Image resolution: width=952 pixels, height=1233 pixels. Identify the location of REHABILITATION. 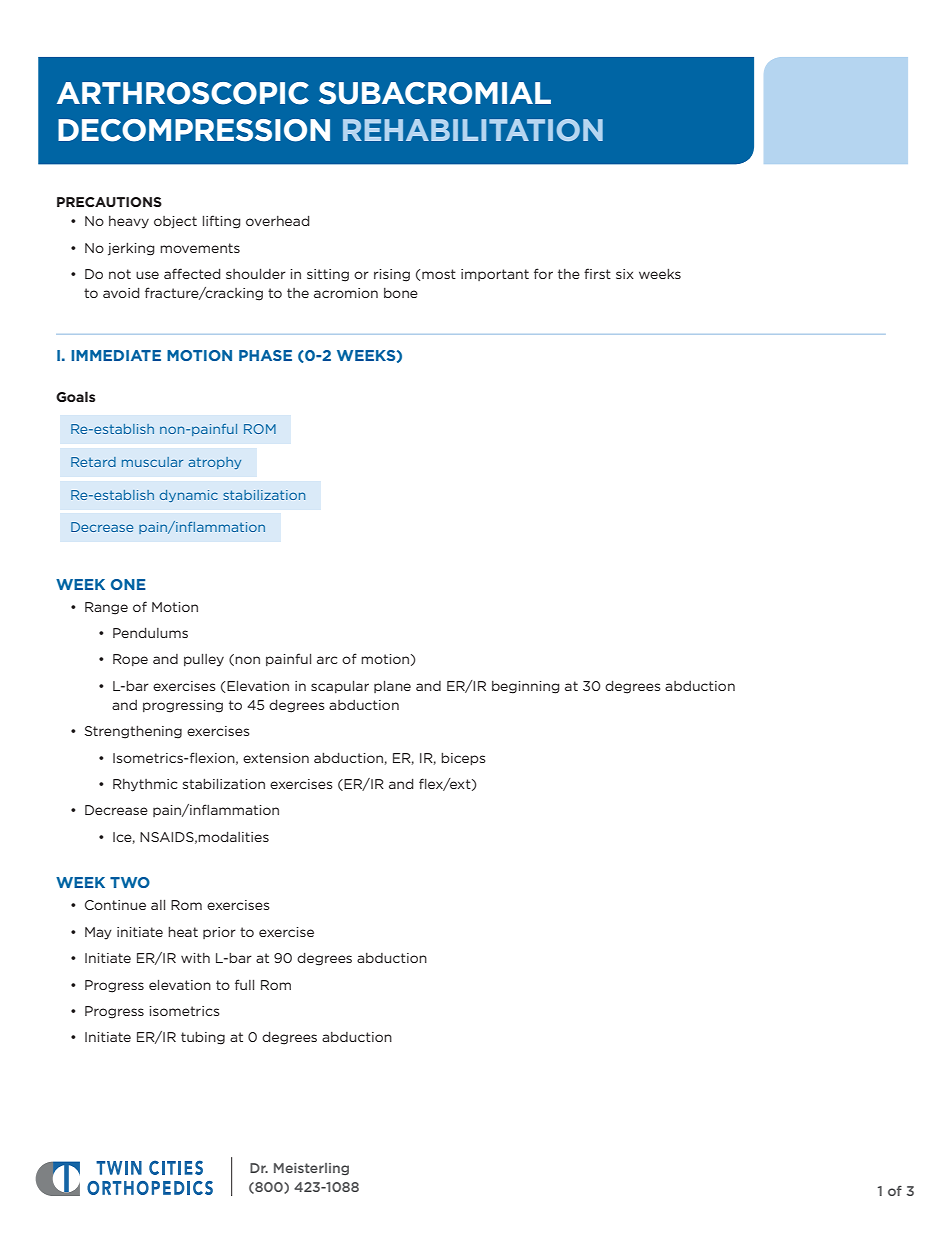
(473, 130).
